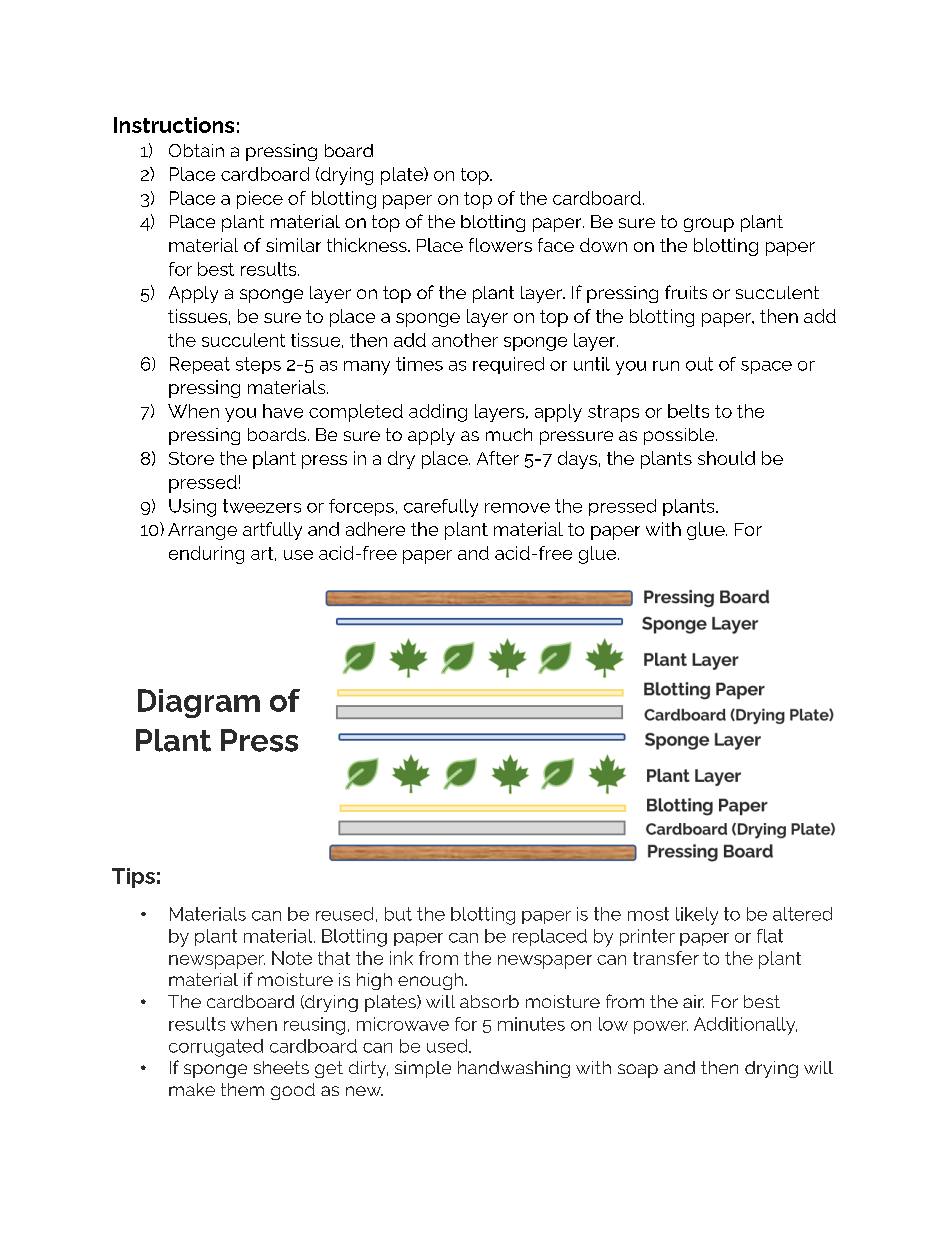  I want to click on group, so click(709, 225).
